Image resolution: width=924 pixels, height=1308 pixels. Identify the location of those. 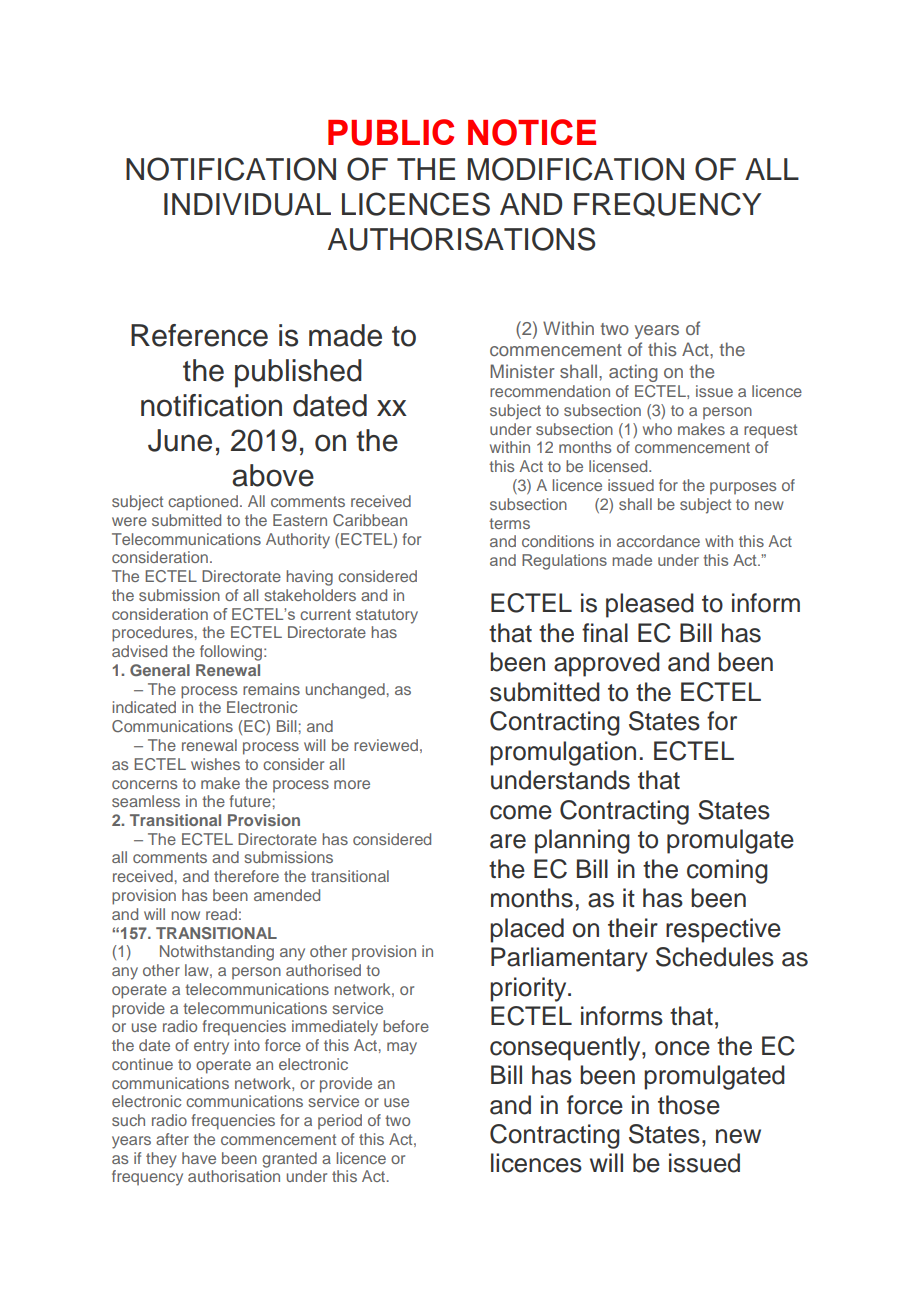
(689, 1105).
